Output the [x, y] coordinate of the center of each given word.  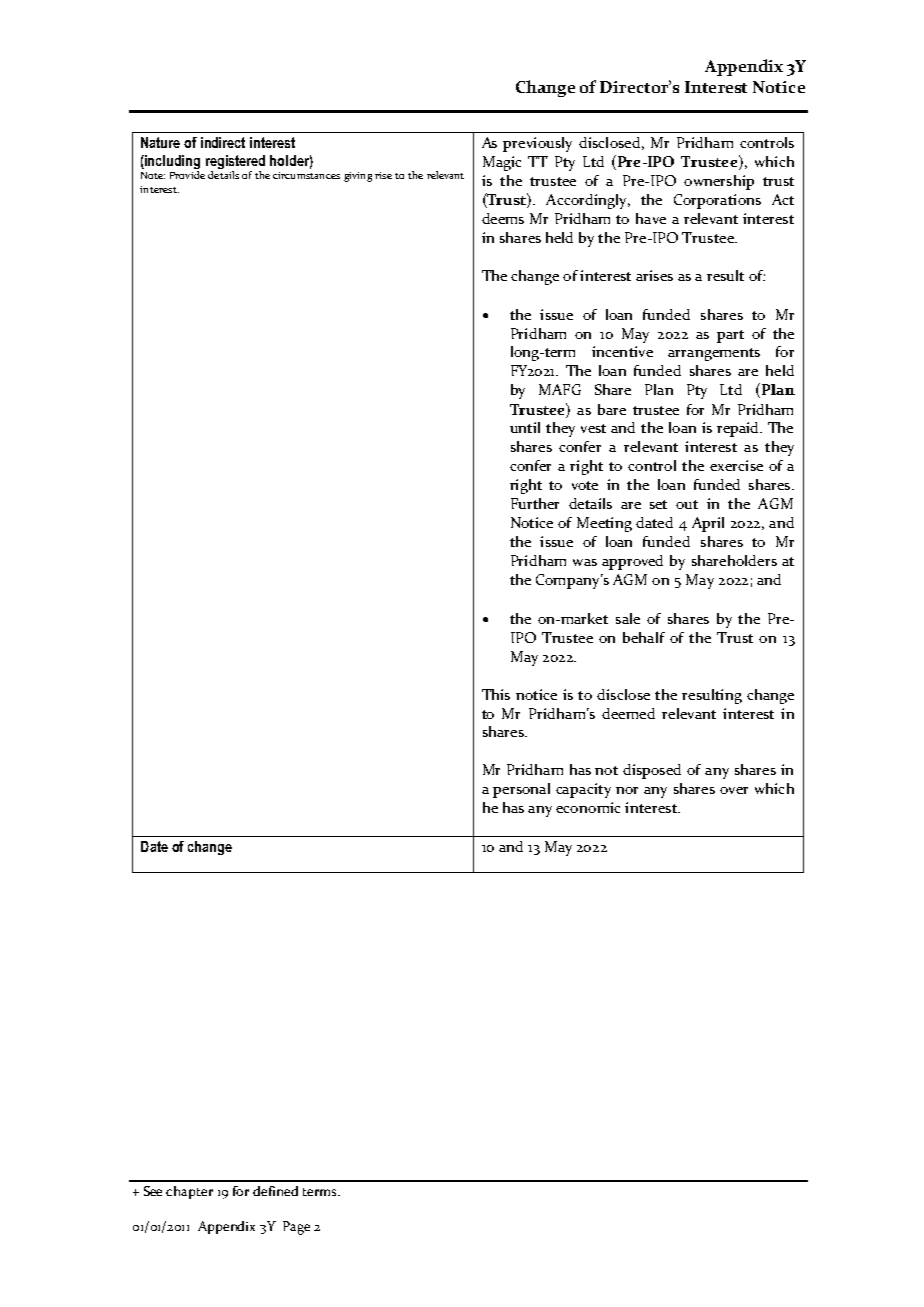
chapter [189, 1192]
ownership [719, 182]
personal [521, 790]
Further [535, 503]
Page [296, 1228]
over [734, 790]
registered [235, 162]
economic [588, 807]
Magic [502, 163]
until [525, 427]
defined [275, 1191]
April [708, 524]
